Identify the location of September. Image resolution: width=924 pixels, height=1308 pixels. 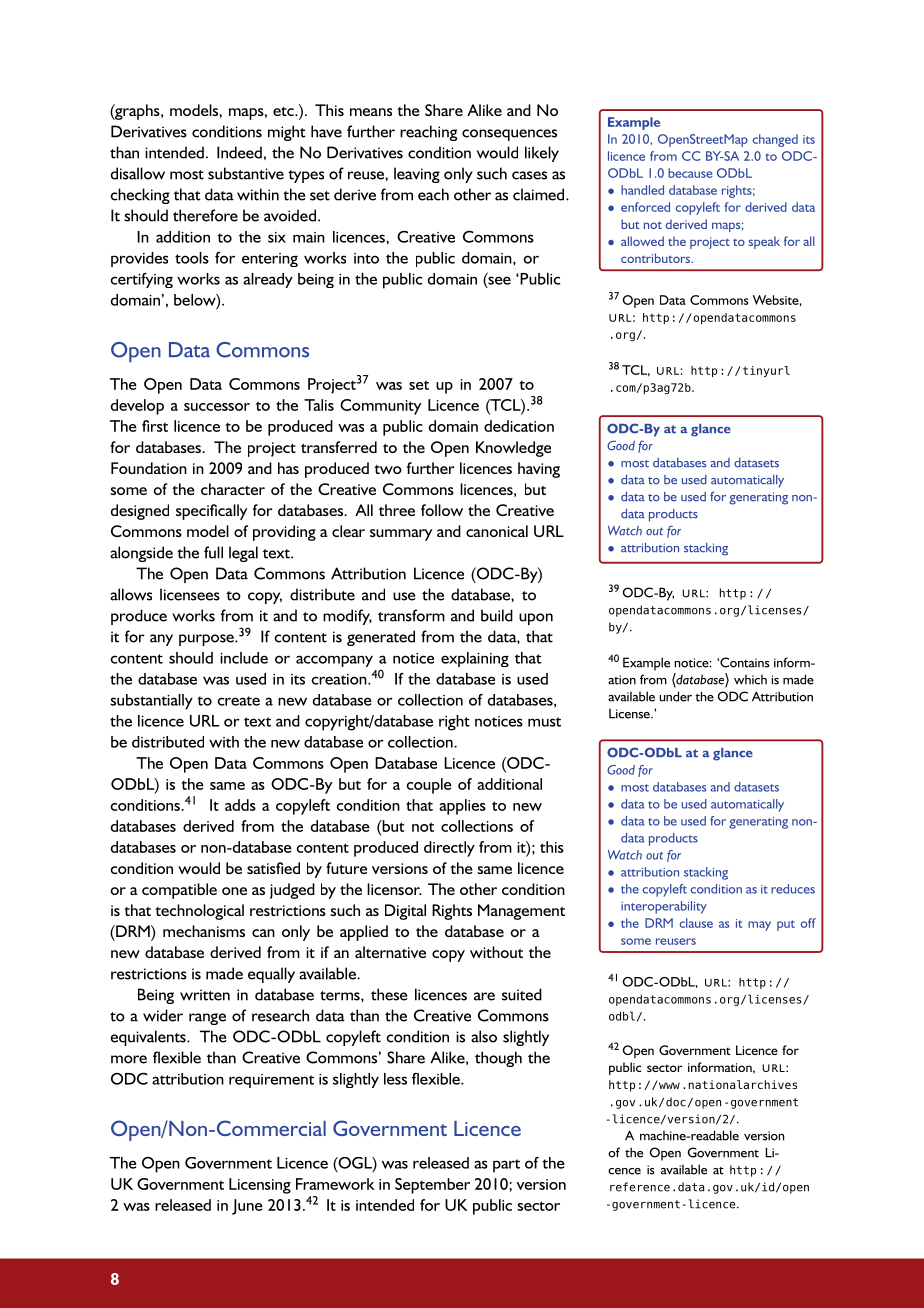
(432, 1186).
